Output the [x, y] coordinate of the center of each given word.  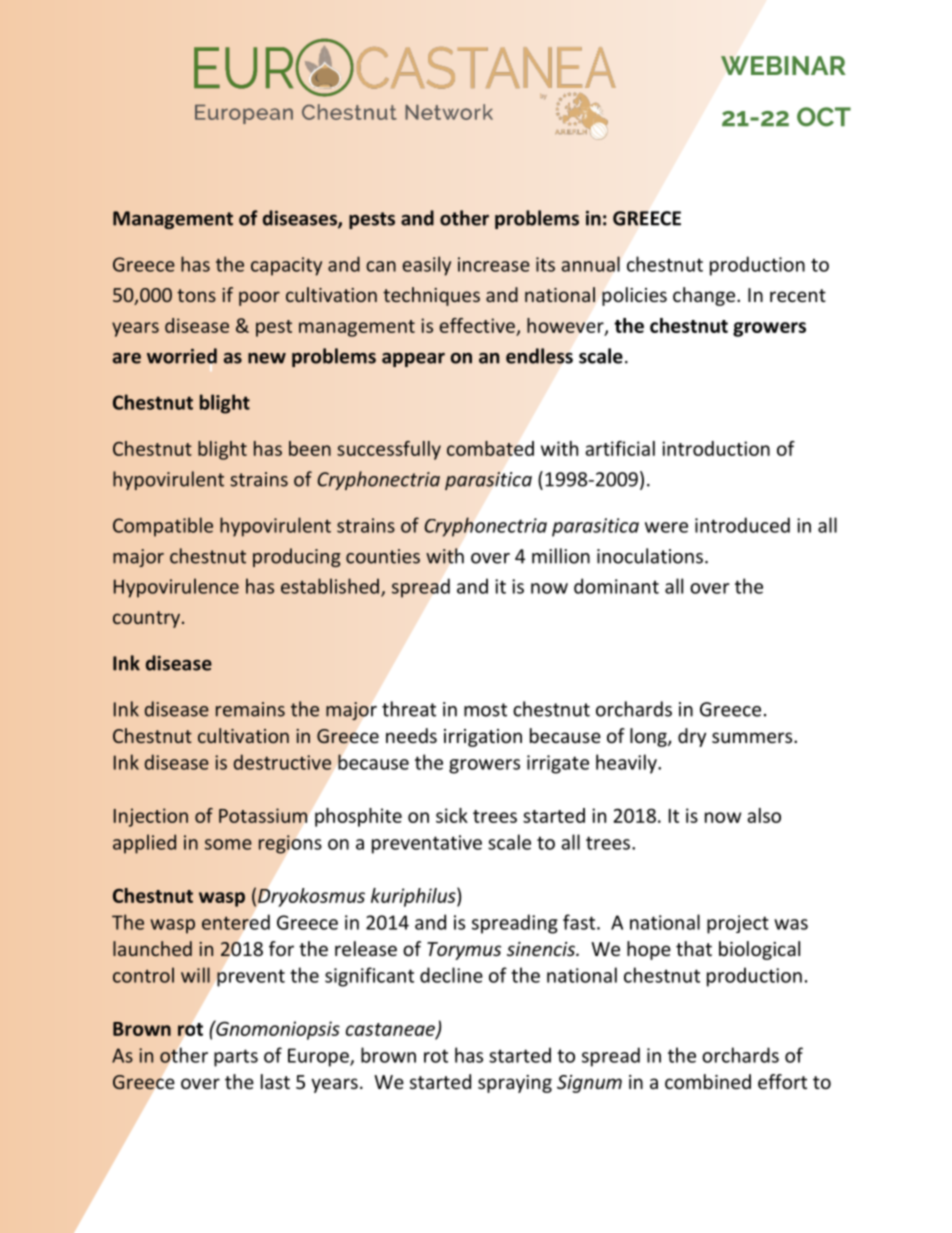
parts [236, 1058]
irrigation [483, 738]
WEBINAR [783, 65]
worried [182, 356]
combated [490, 448]
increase [494, 264]
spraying [515, 1084]
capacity [286, 266]
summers [753, 737]
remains [250, 709]
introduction [716, 448]
